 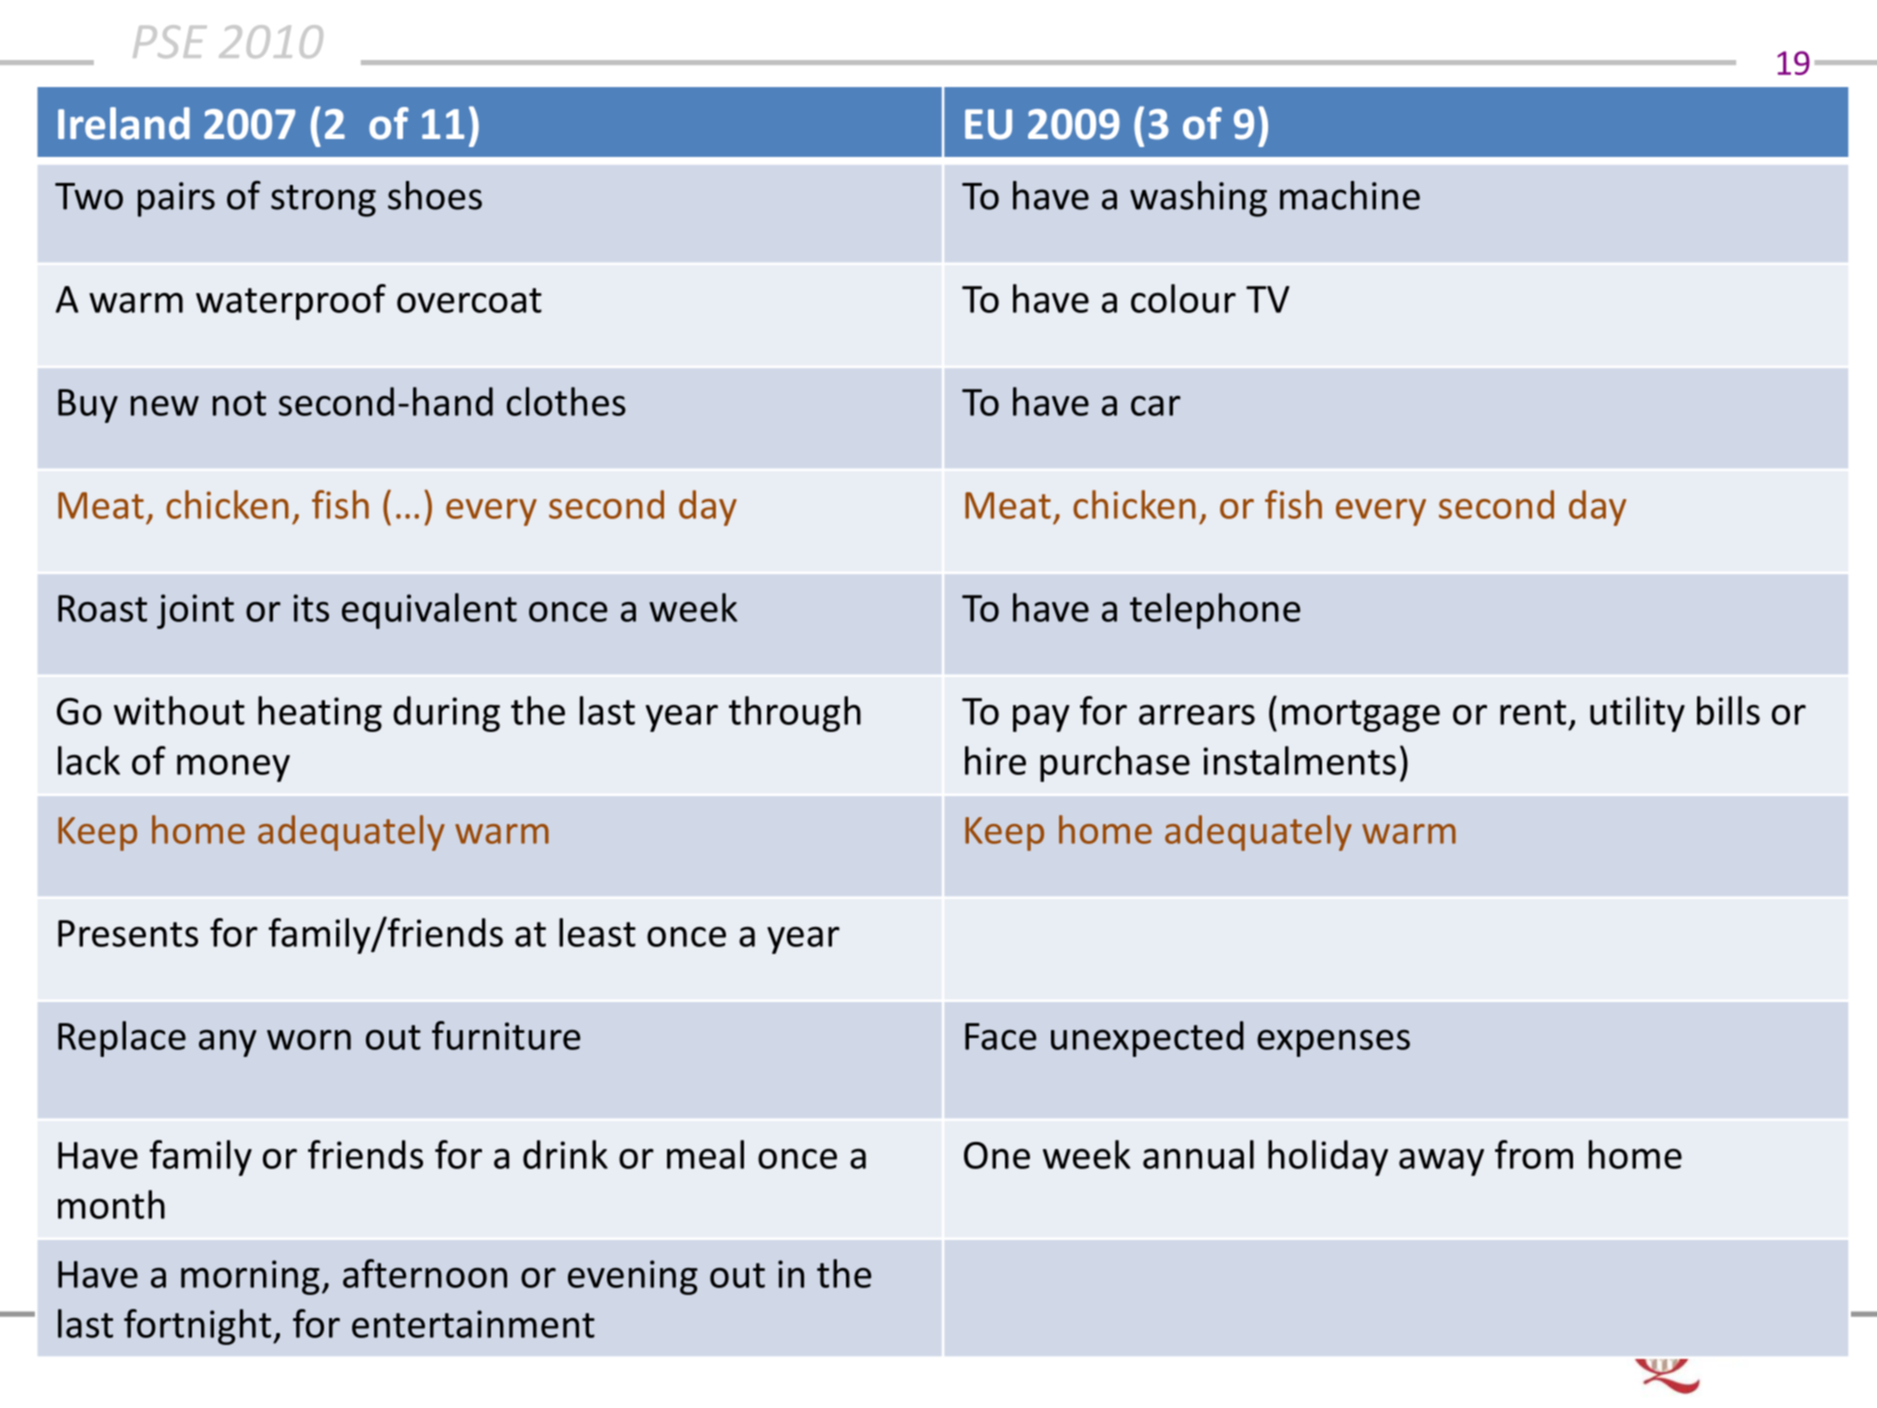 What do you see at coordinates (1198, 199) in the screenshot?
I see `washing` at bounding box center [1198, 199].
